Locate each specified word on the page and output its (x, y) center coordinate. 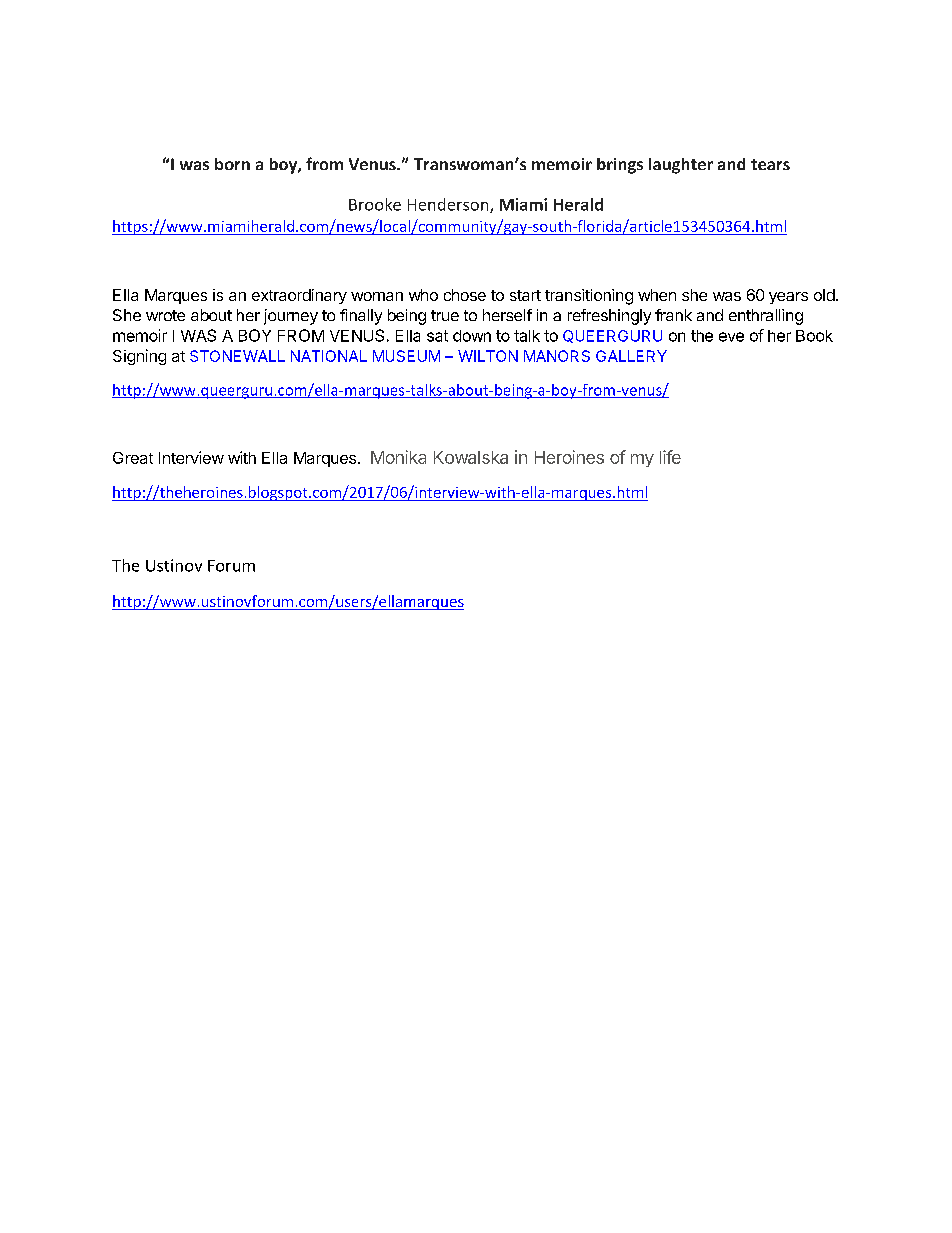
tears (770, 164)
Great (133, 458)
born (232, 164)
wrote (165, 315)
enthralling (766, 317)
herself (507, 315)
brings (620, 166)
